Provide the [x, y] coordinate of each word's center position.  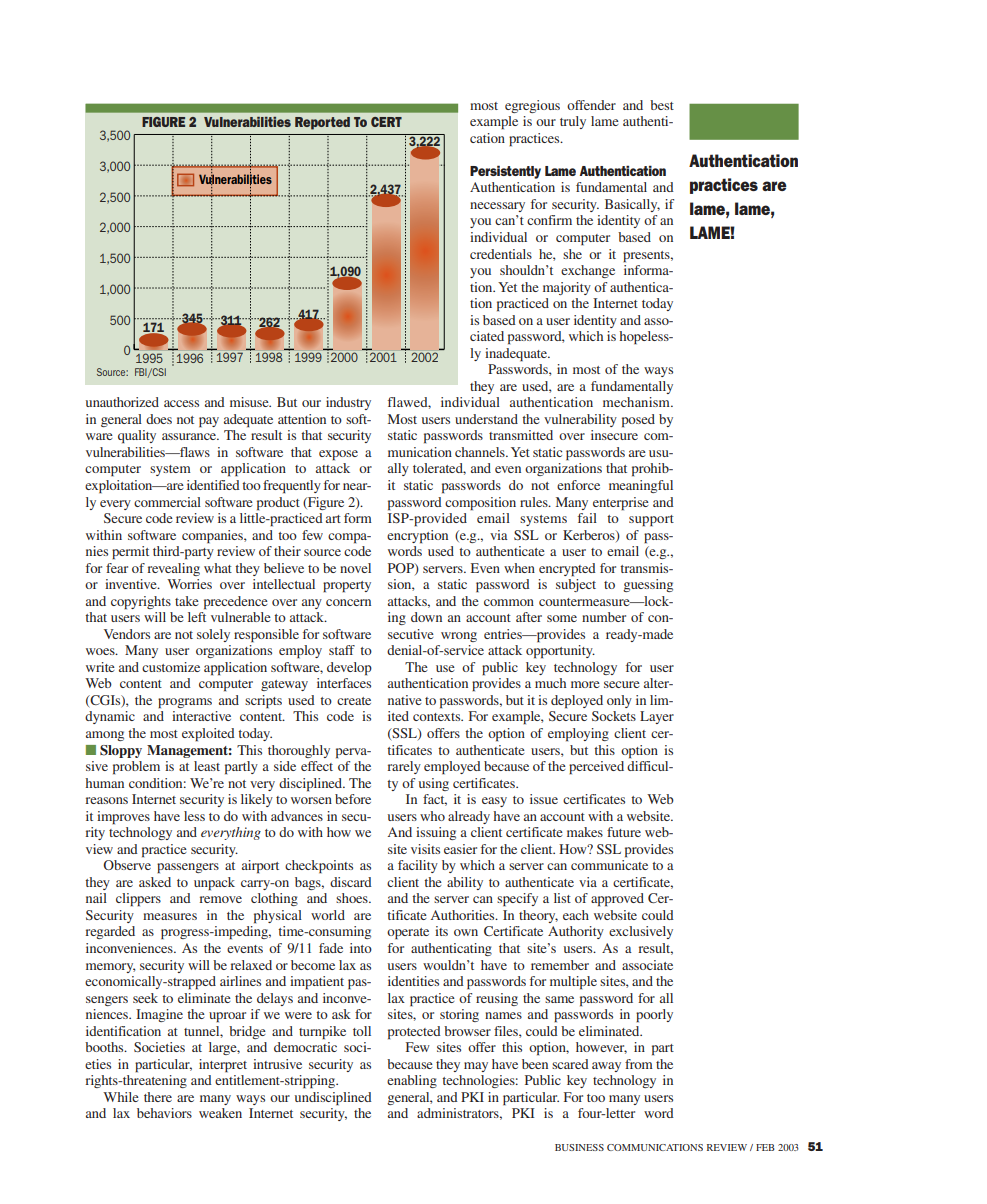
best [662, 105]
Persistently [505, 172]
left [197, 617]
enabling [412, 1081]
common [509, 602]
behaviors [164, 1113]
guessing [648, 585]
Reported [322, 123]
